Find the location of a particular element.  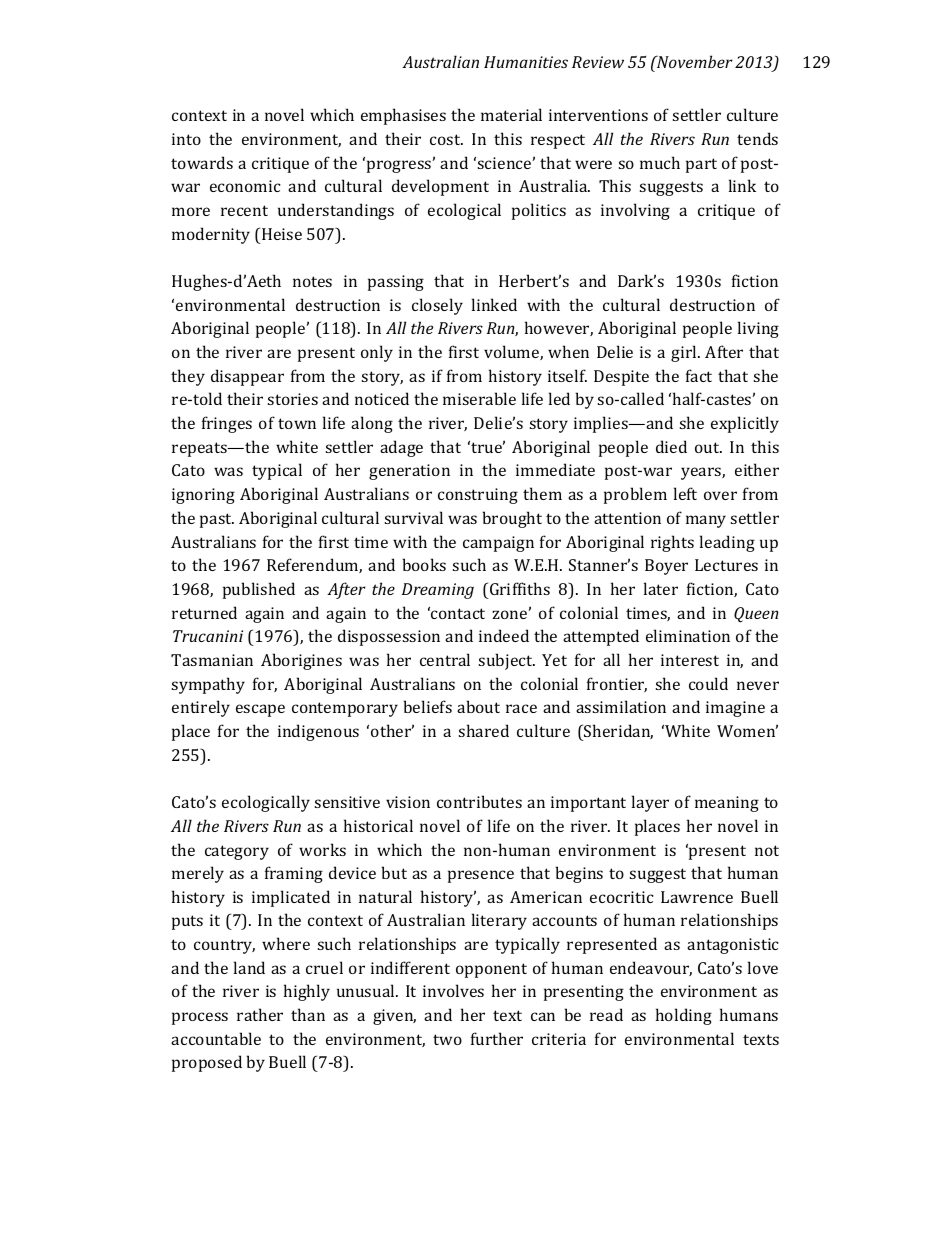

campaign is located at coordinates (498, 544).
